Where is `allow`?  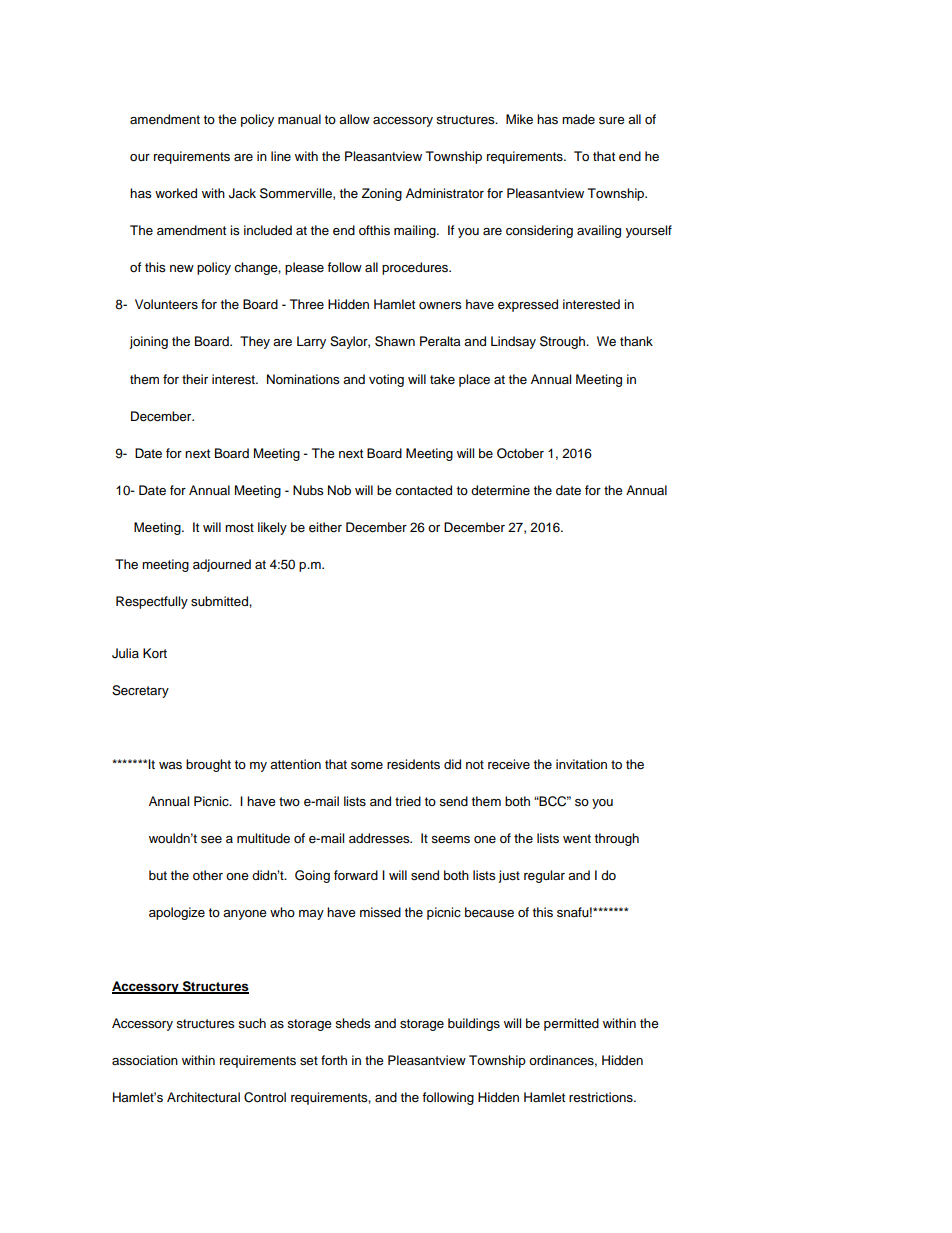 allow is located at coordinates (354, 119).
